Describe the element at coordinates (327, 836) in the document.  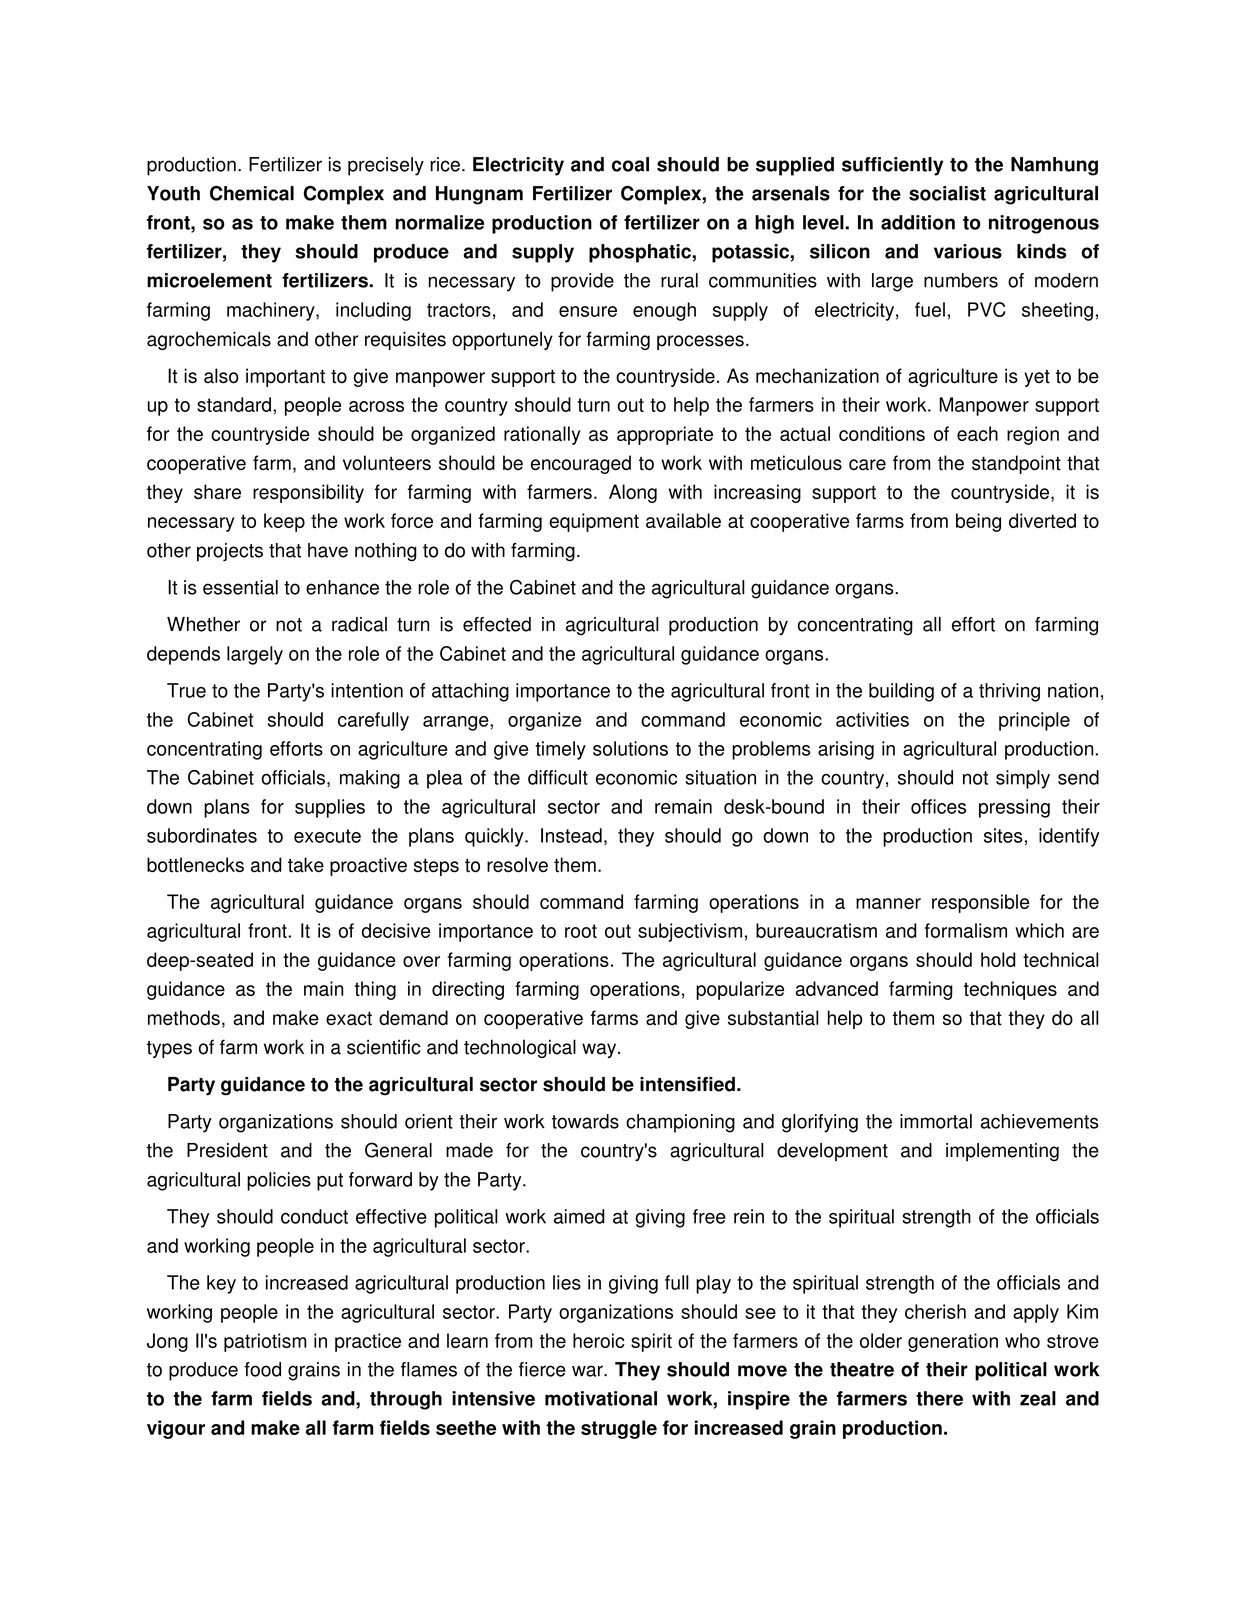
I see `execute` at that location.
